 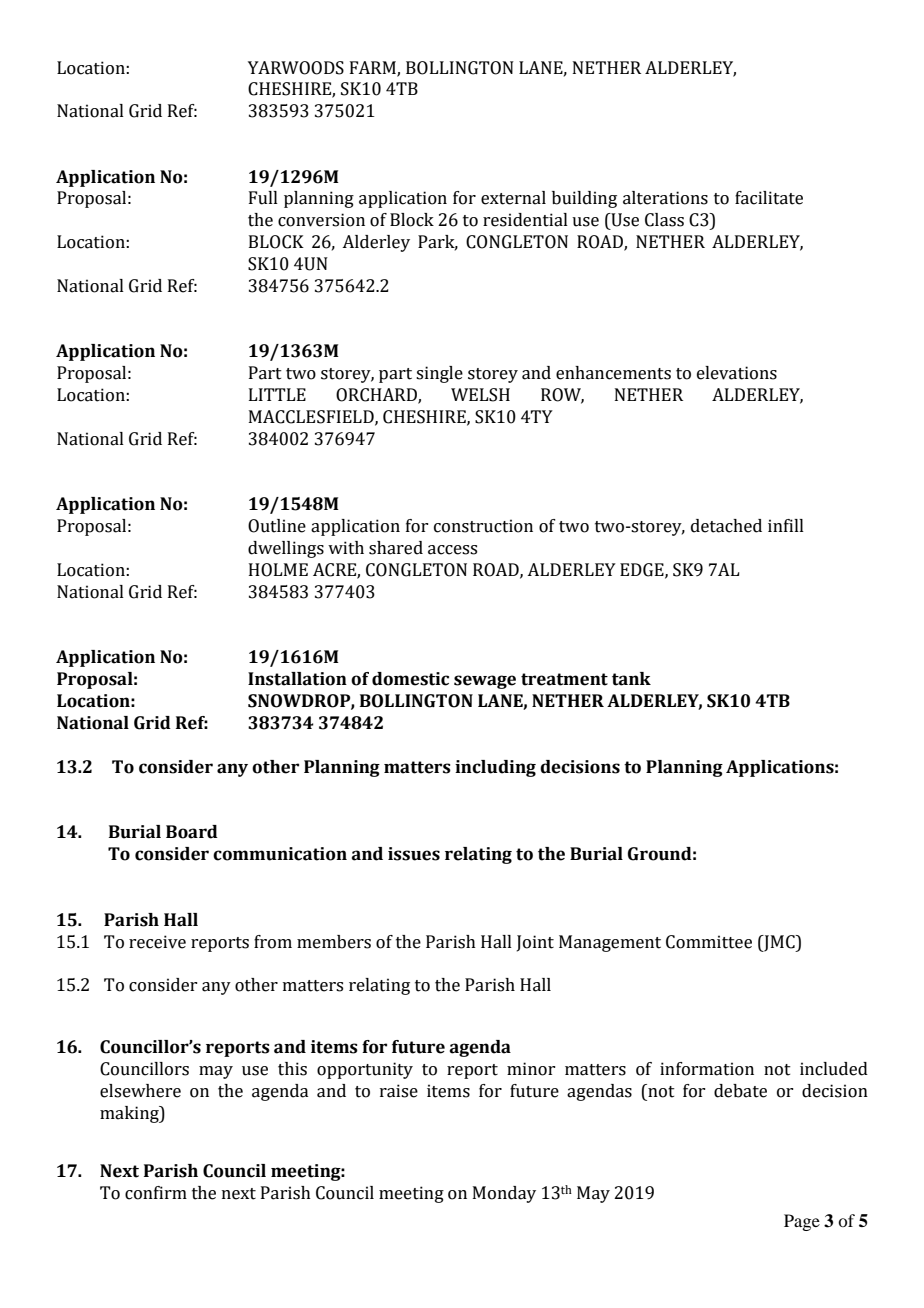 I want to click on Monday, so click(x=504, y=1194).
